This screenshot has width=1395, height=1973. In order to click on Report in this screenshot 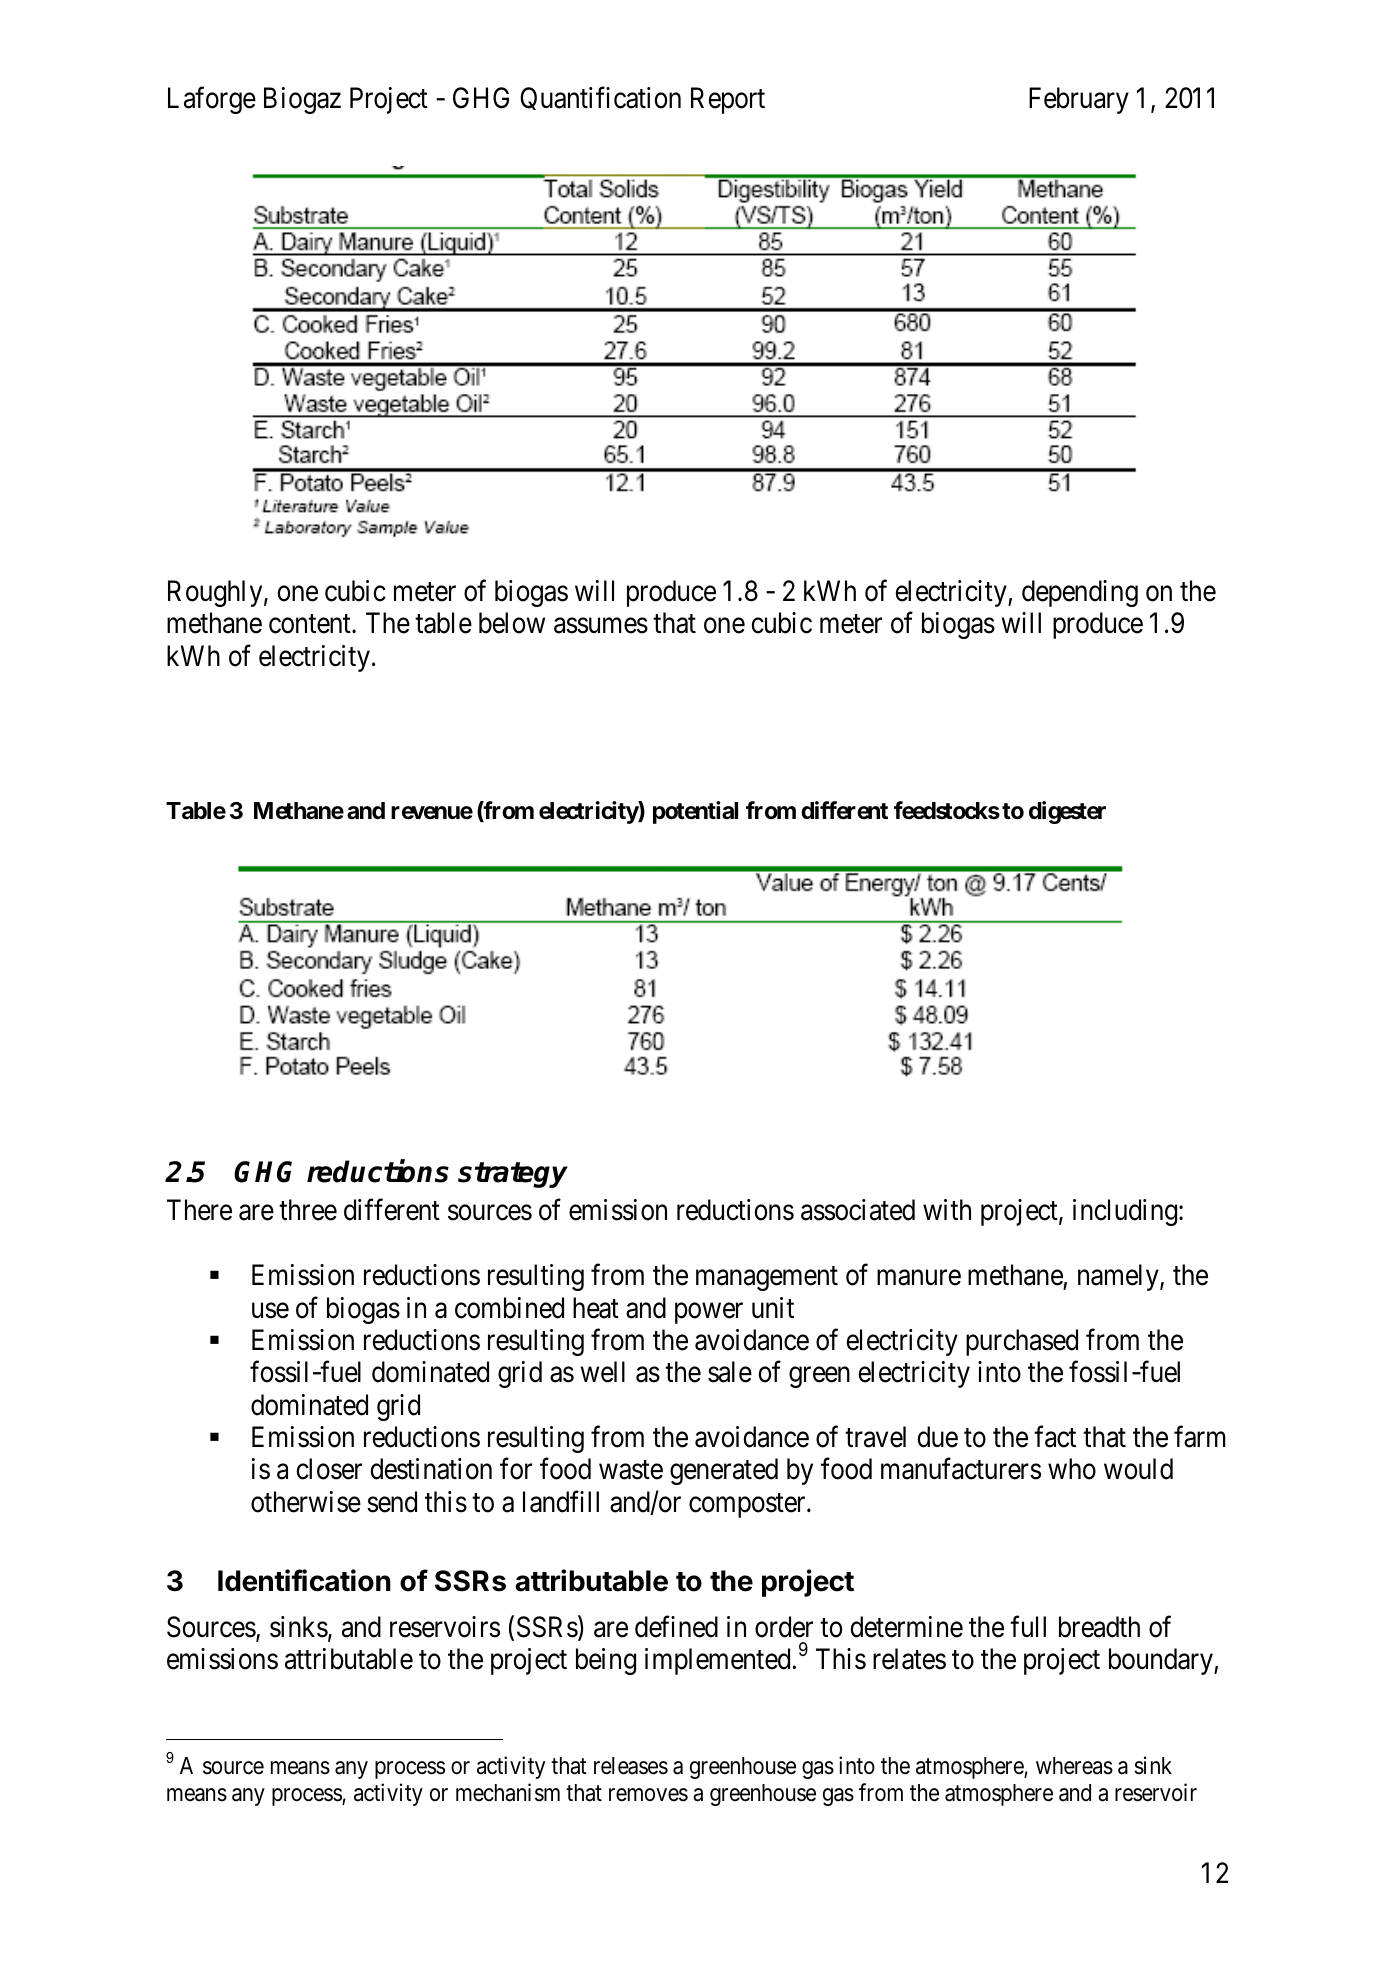, I will do `click(728, 100)`.
